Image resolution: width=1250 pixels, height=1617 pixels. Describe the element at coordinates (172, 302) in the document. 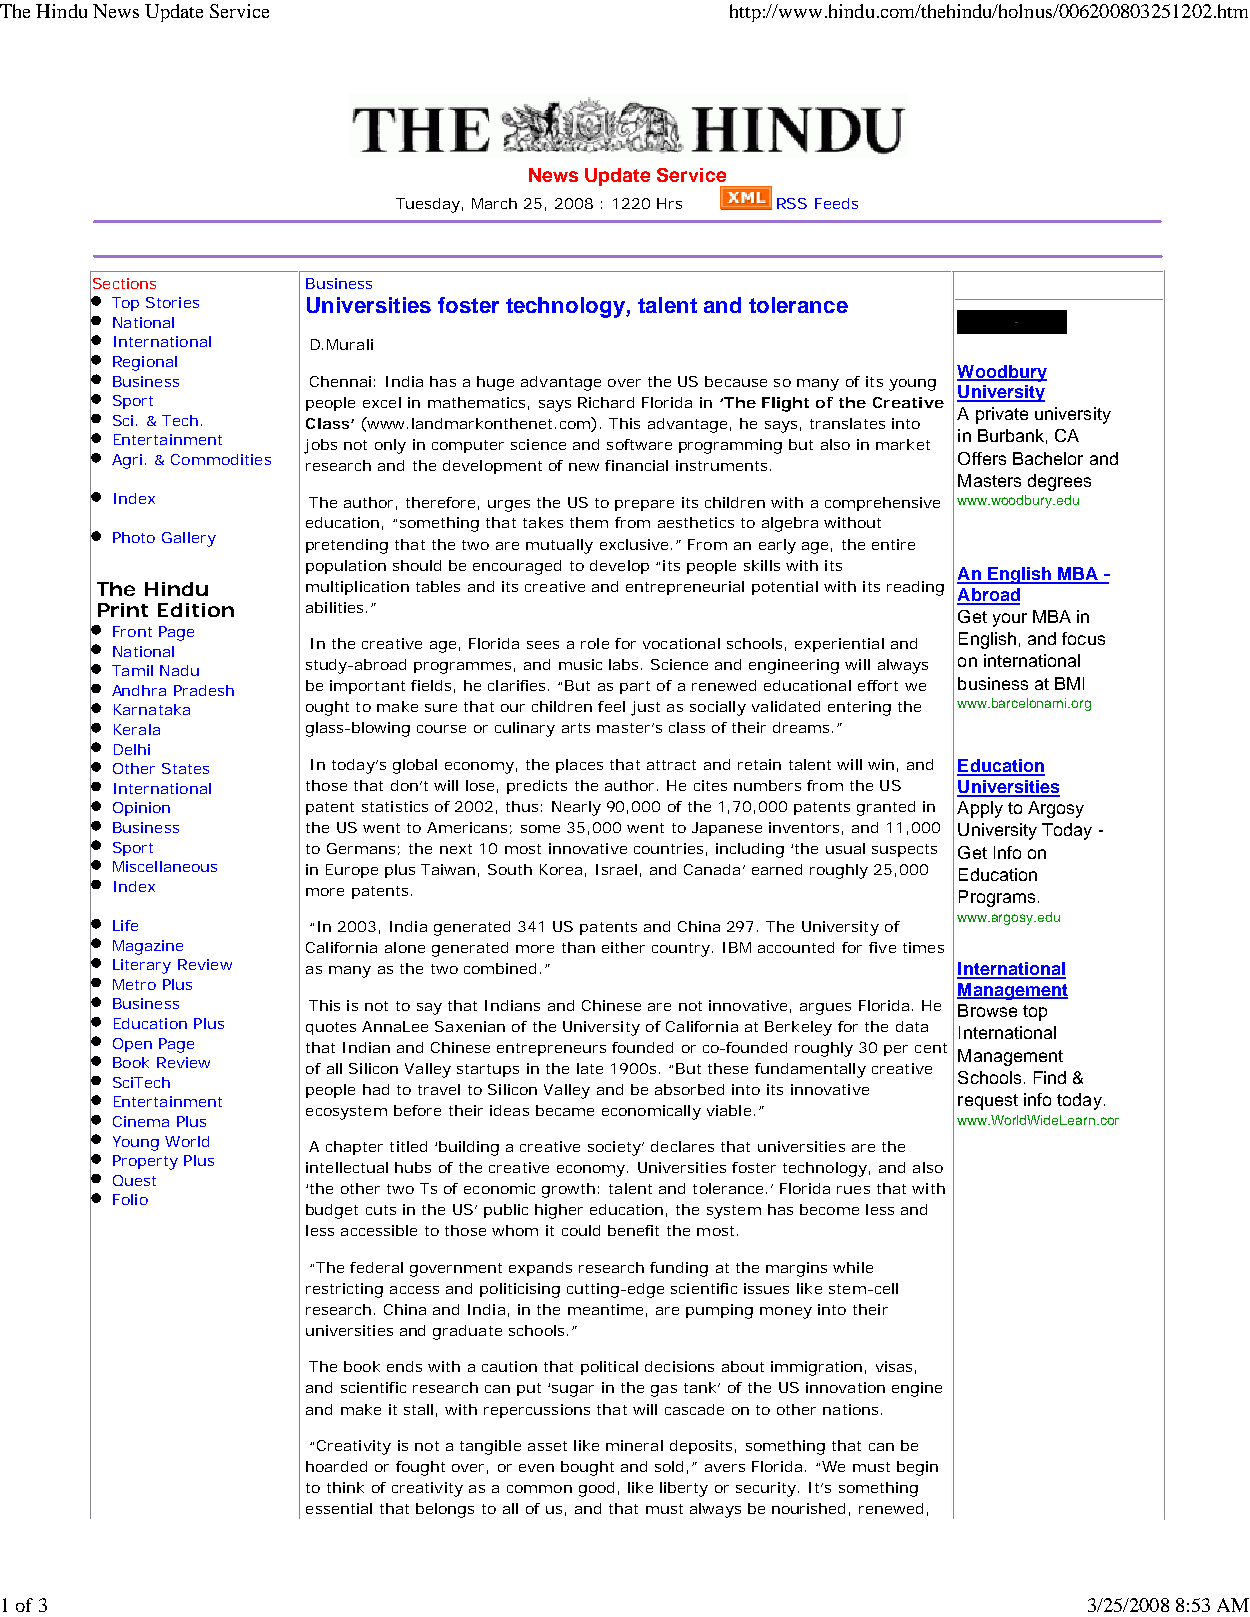

I see `Stories` at that location.
